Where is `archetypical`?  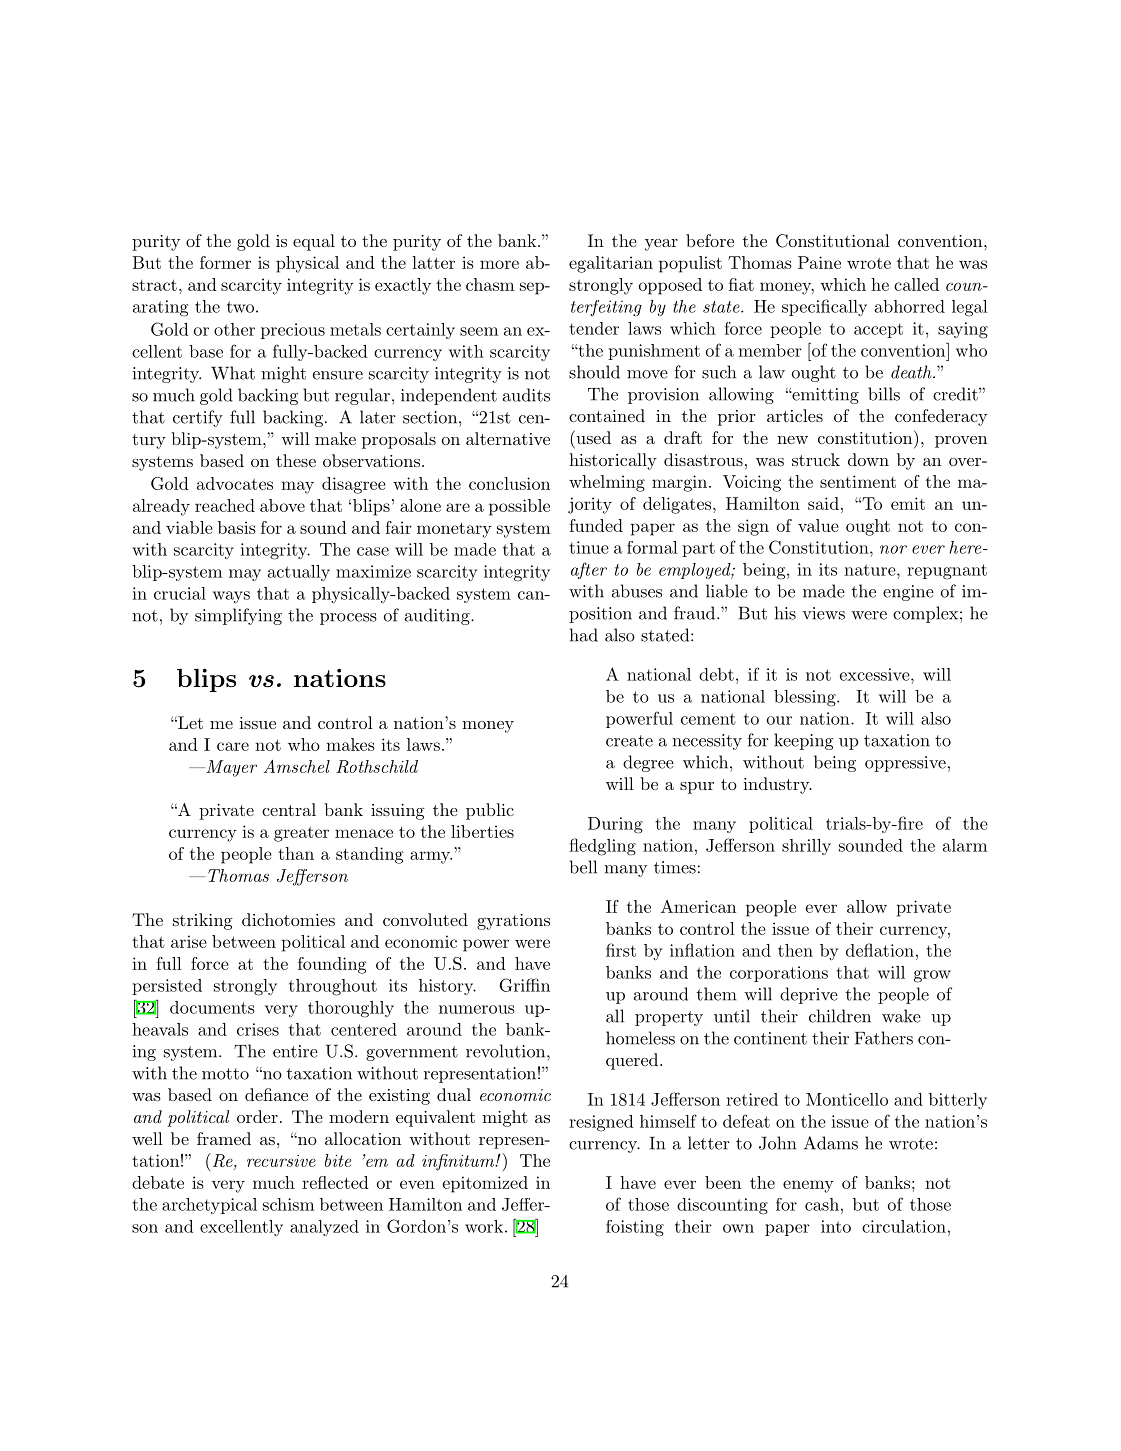
archetypical is located at coordinates (209, 1206).
